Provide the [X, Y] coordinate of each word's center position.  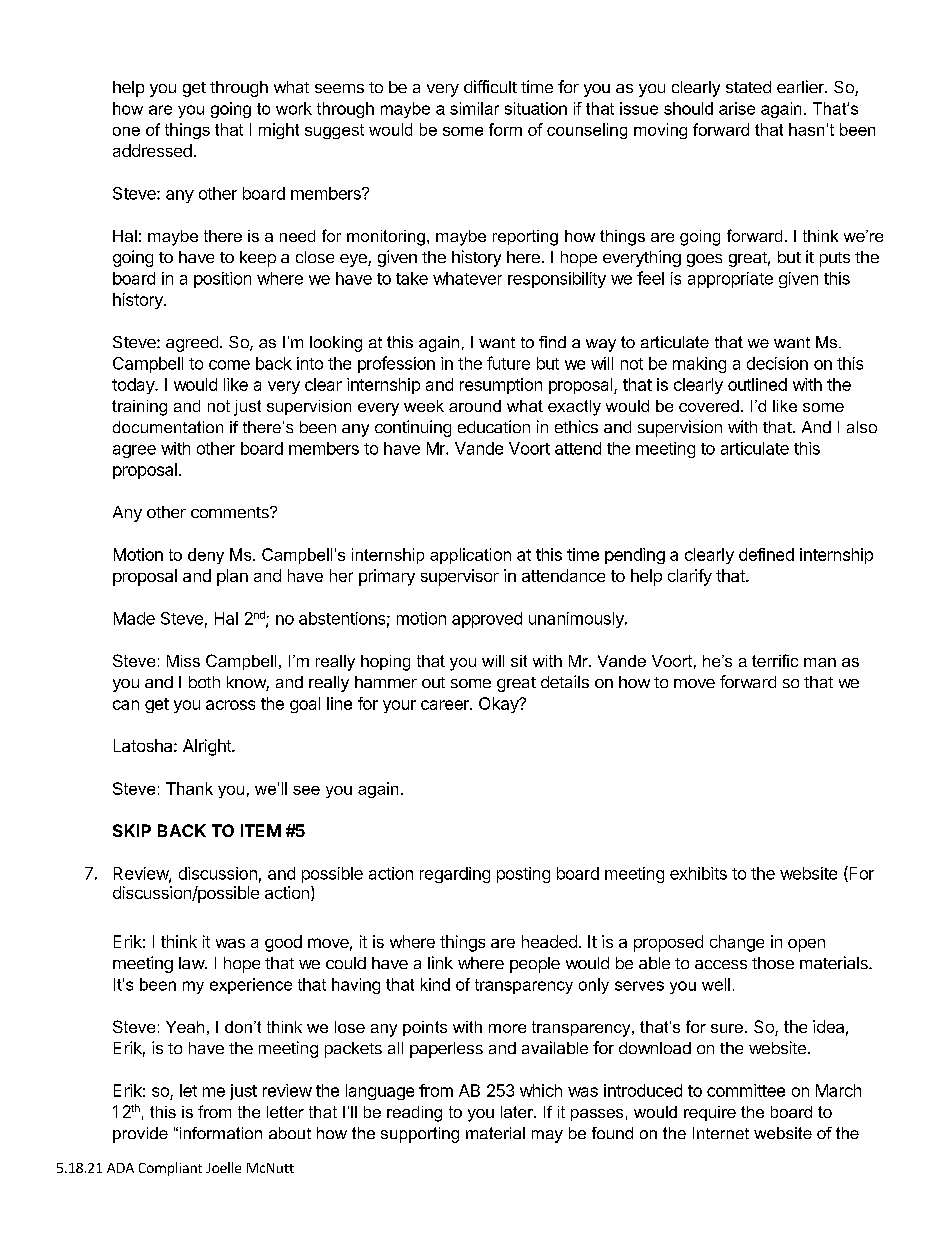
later [518, 1112]
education [494, 426]
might [279, 131]
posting [523, 875]
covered [709, 406]
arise [737, 108]
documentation [168, 427]
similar [474, 108]
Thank [189, 788]
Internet [721, 1133]
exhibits [698, 873]
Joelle [223, 1167]
